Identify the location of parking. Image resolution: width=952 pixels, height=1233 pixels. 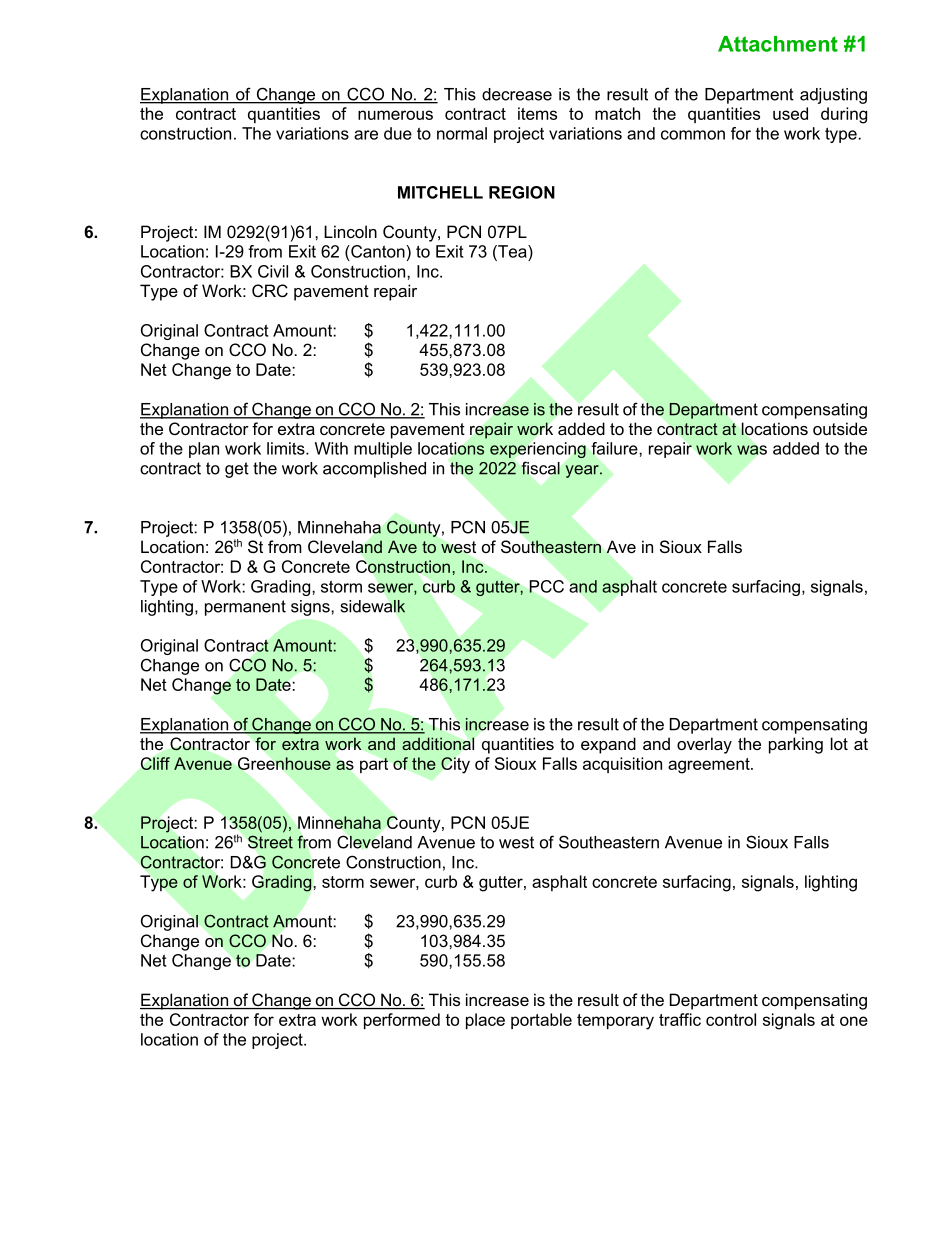
(796, 745).
